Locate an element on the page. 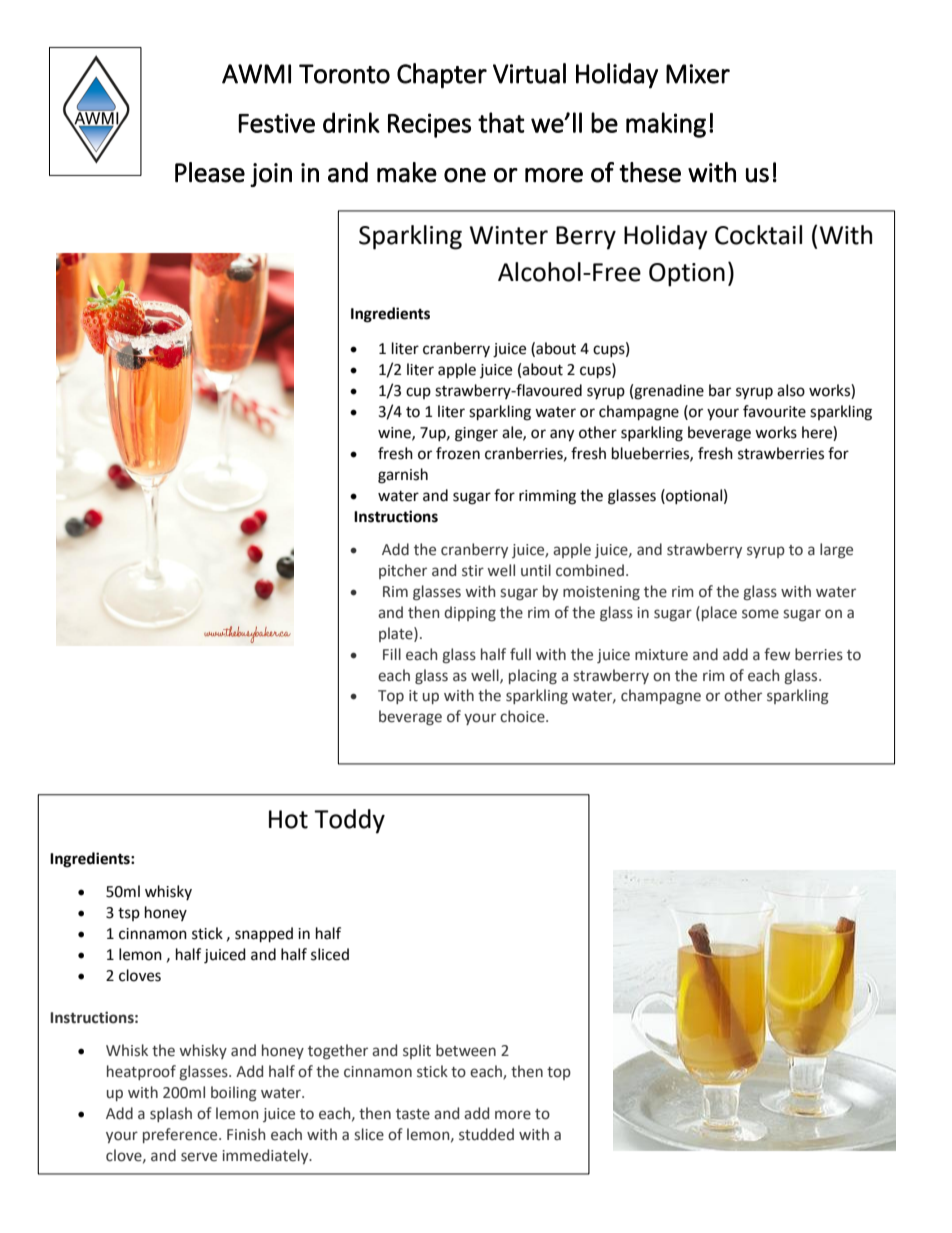  between is located at coordinates (466, 1050).
